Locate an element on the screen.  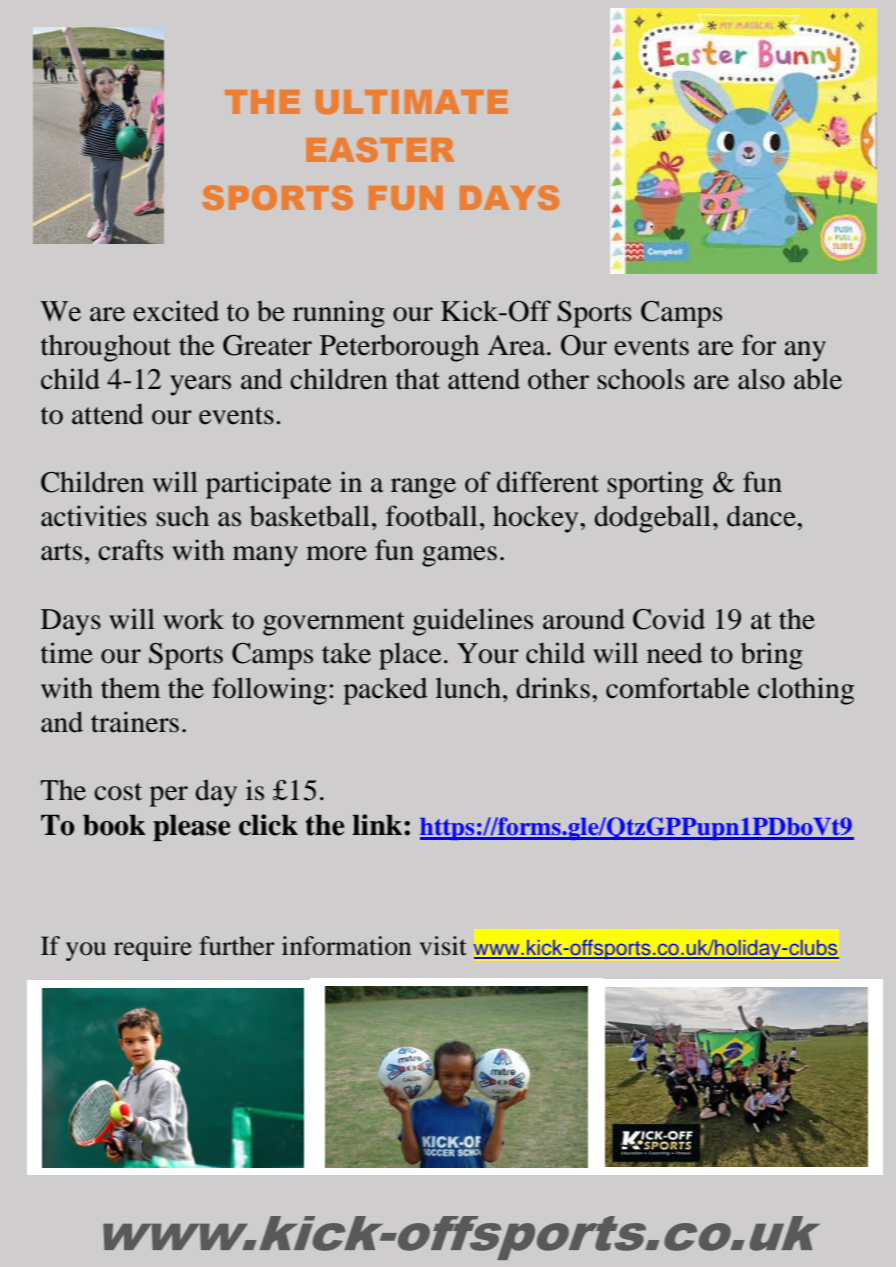
also is located at coordinates (761, 379).
